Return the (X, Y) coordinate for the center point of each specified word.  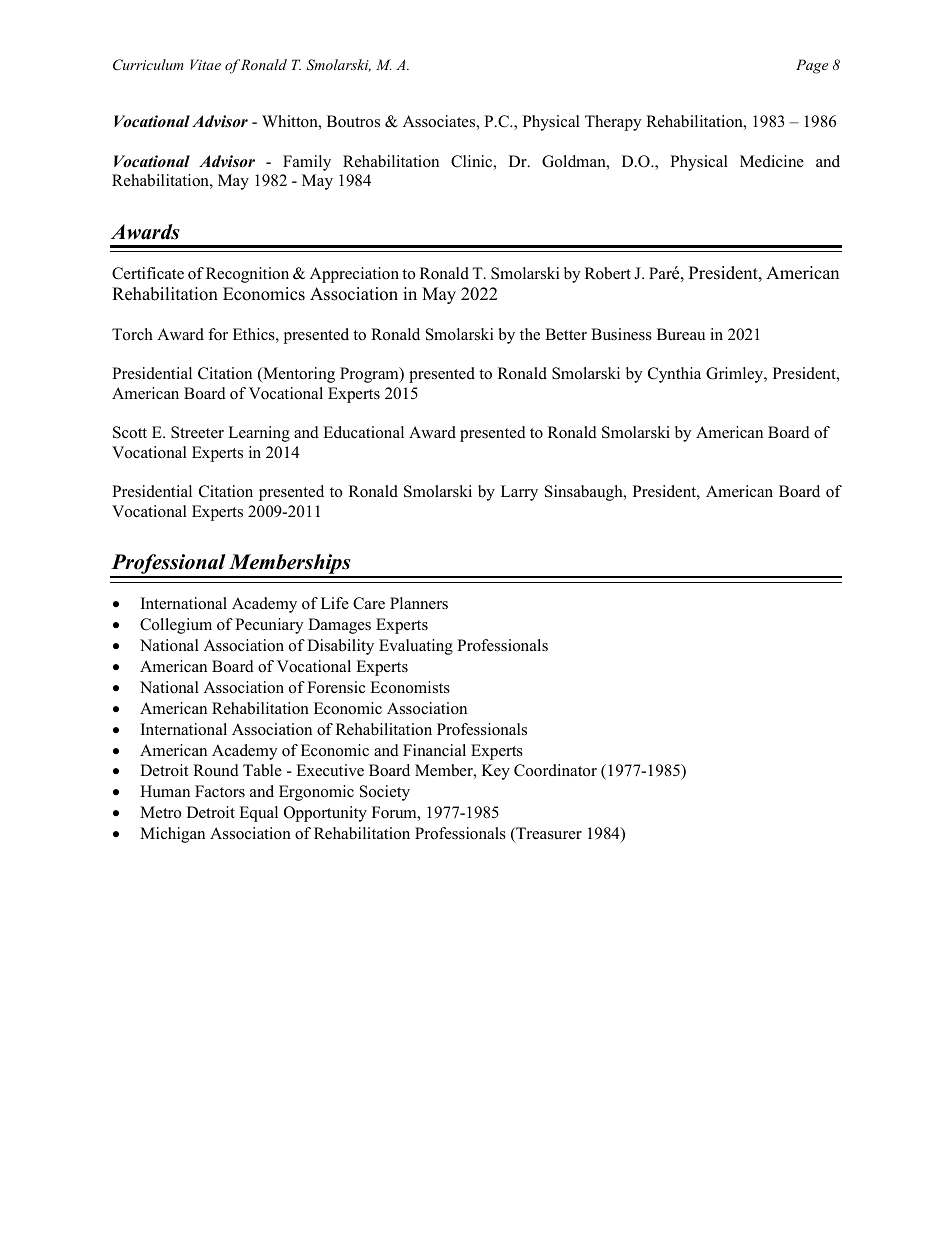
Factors (220, 791)
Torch (132, 334)
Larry (519, 493)
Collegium (176, 626)
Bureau (681, 334)
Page (812, 66)
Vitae (205, 64)
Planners (419, 603)
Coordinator (555, 770)
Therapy (613, 123)
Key (496, 772)
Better (566, 334)
